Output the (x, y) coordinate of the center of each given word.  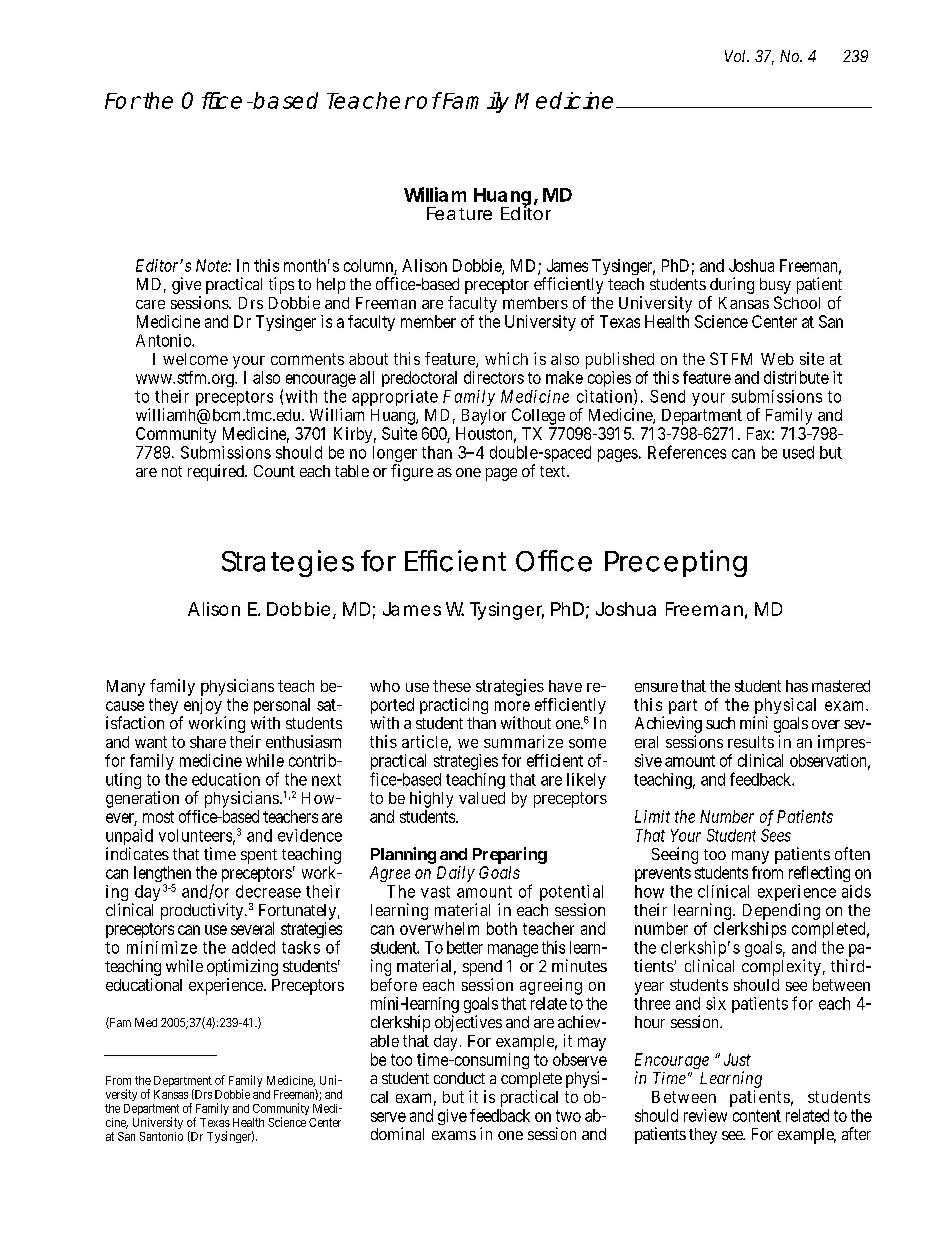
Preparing (510, 855)
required (217, 472)
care (150, 304)
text (554, 471)
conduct (459, 1078)
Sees (776, 835)
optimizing (242, 967)
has (797, 686)
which (506, 358)
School (797, 302)
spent (259, 856)
